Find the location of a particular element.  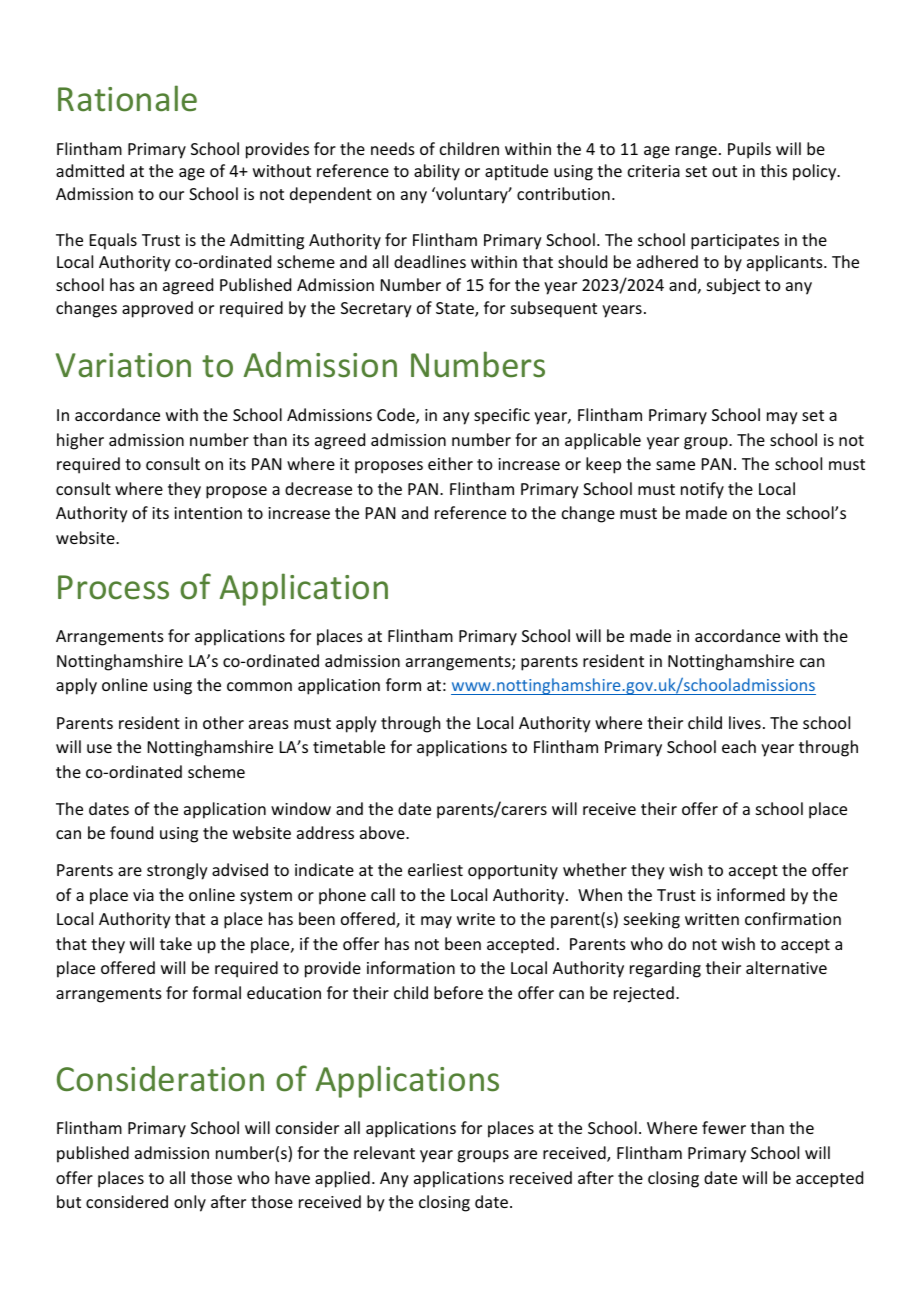

timetable is located at coordinates (349, 746).
